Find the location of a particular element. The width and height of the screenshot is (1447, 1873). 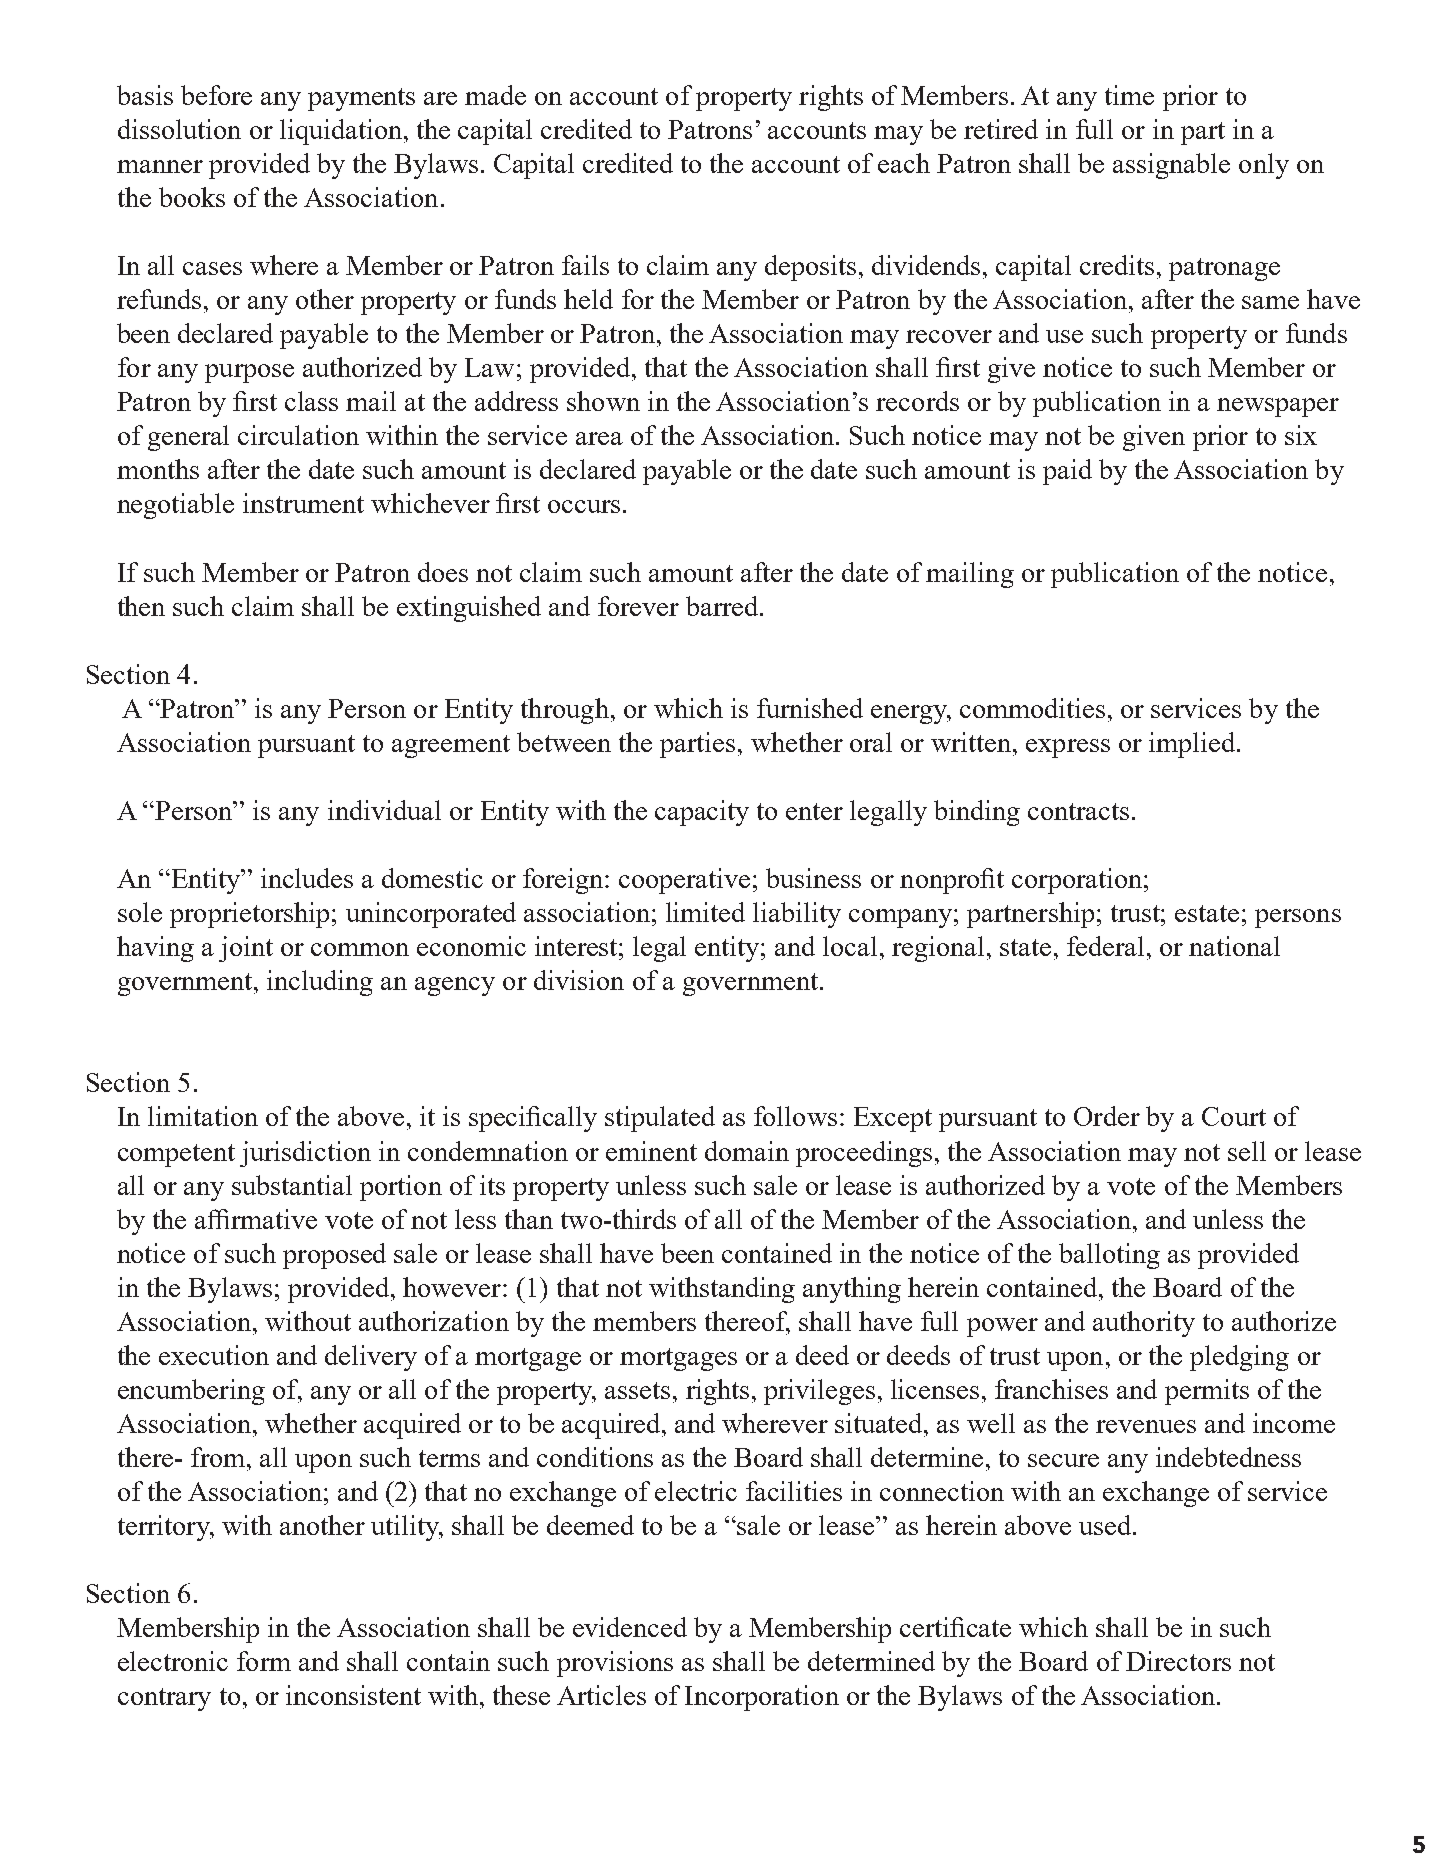

assignable is located at coordinates (1171, 166).
